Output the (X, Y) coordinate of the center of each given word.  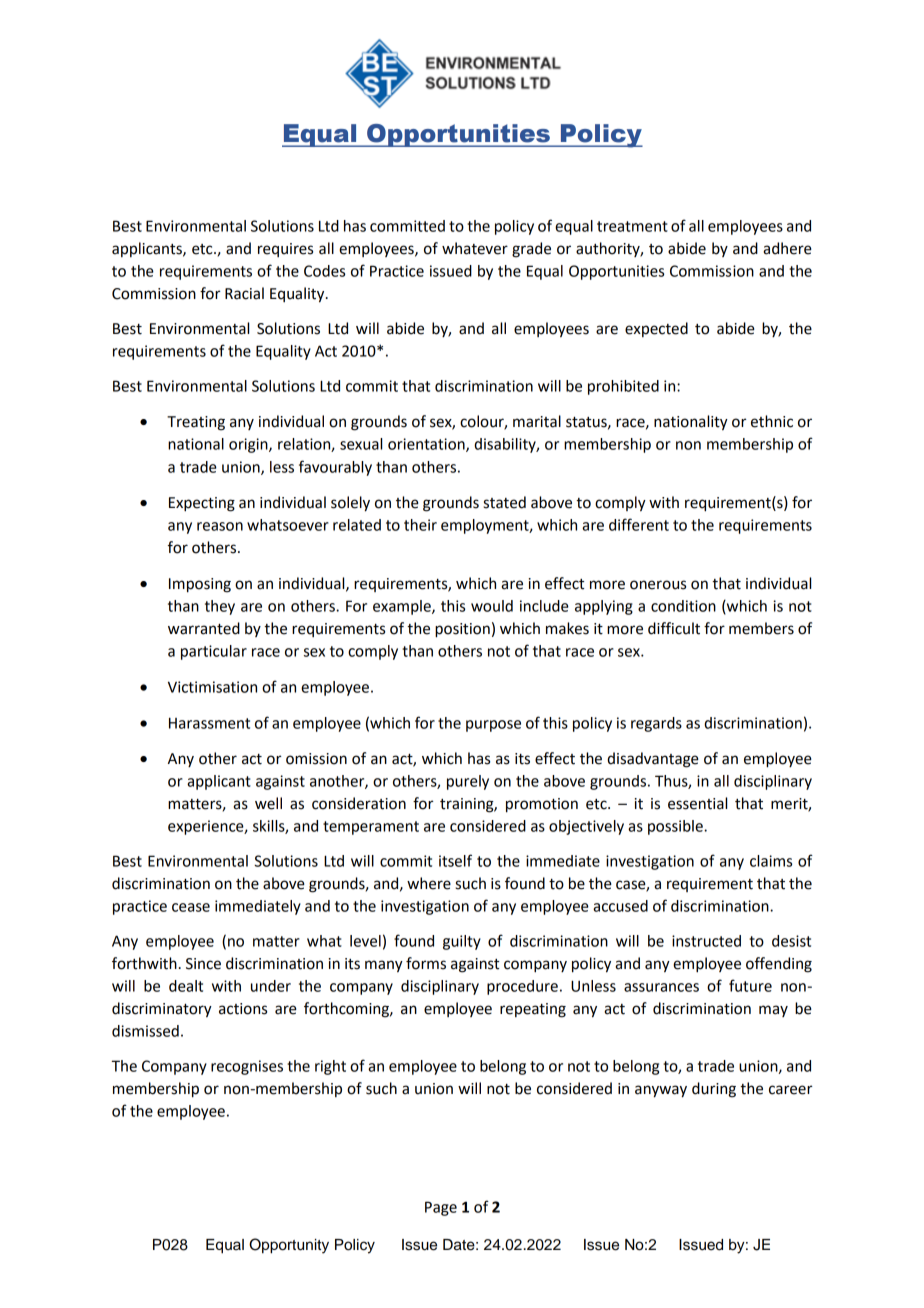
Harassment (209, 723)
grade (531, 250)
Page (441, 1208)
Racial (244, 293)
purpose (493, 726)
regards (656, 724)
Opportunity (289, 1246)
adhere (787, 248)
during (714, 1090)
